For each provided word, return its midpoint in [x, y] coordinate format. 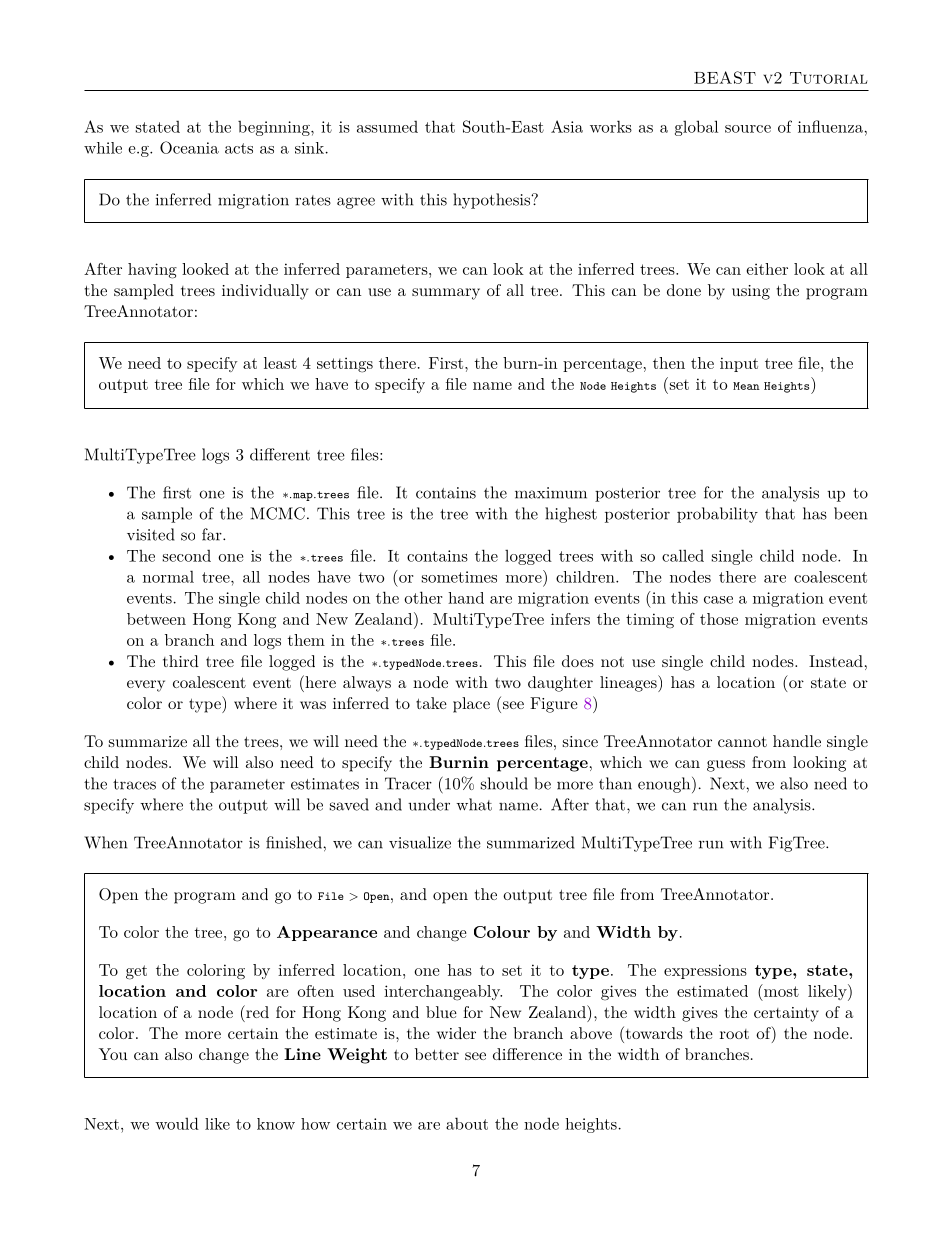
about [467, 1123]
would [177, 1123]
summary [446, 294]
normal [168, 576]
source [748, 129]
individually [265, 292]
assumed [387, 126]
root [734, 1034]
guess [726, 766]
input [739, 364]
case [718, 600]
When [105, 842]
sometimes [459, 577]
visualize [420, 842]
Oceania [189, 147]
